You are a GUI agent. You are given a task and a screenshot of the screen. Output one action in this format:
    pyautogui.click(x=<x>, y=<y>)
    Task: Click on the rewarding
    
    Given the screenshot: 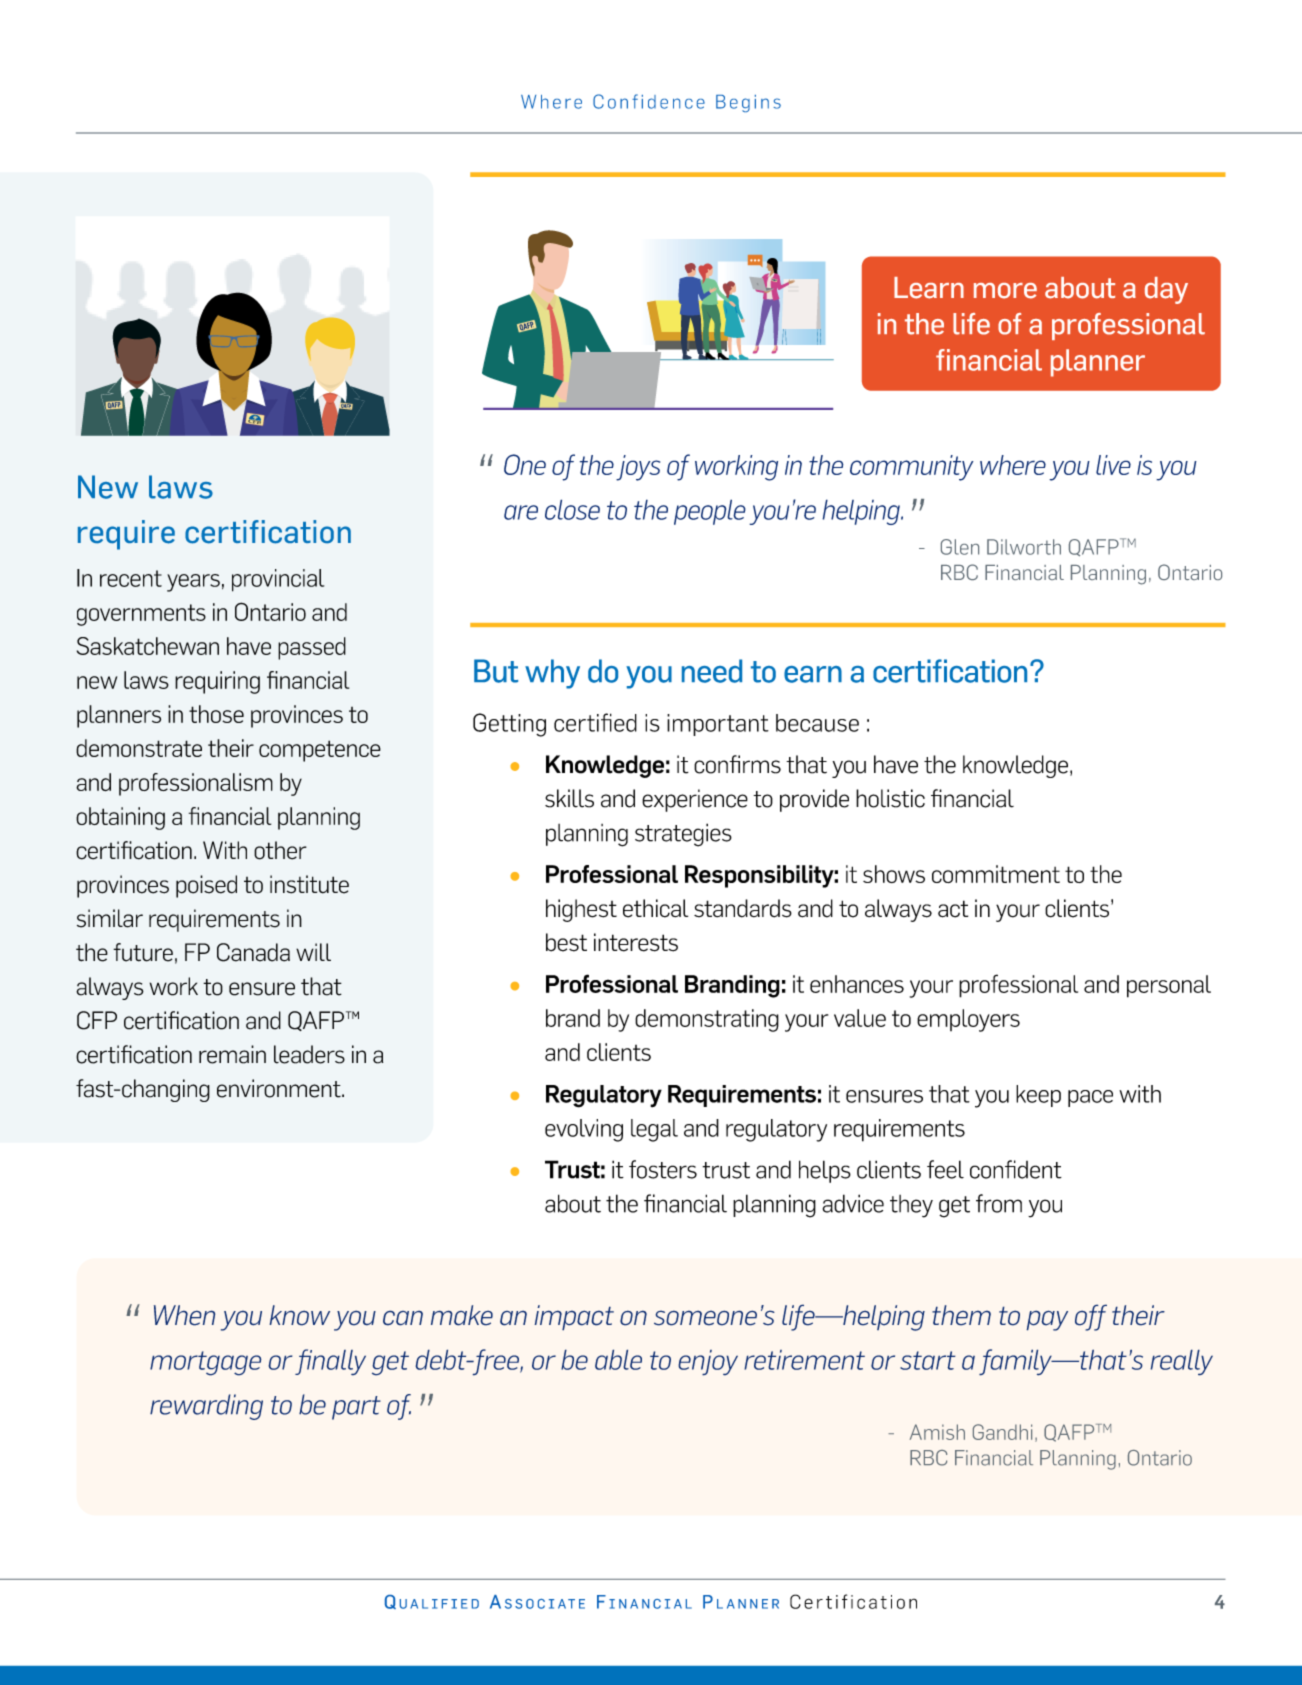 What is the action you would take?
    pyautogui.click(x=206, y=1407)
